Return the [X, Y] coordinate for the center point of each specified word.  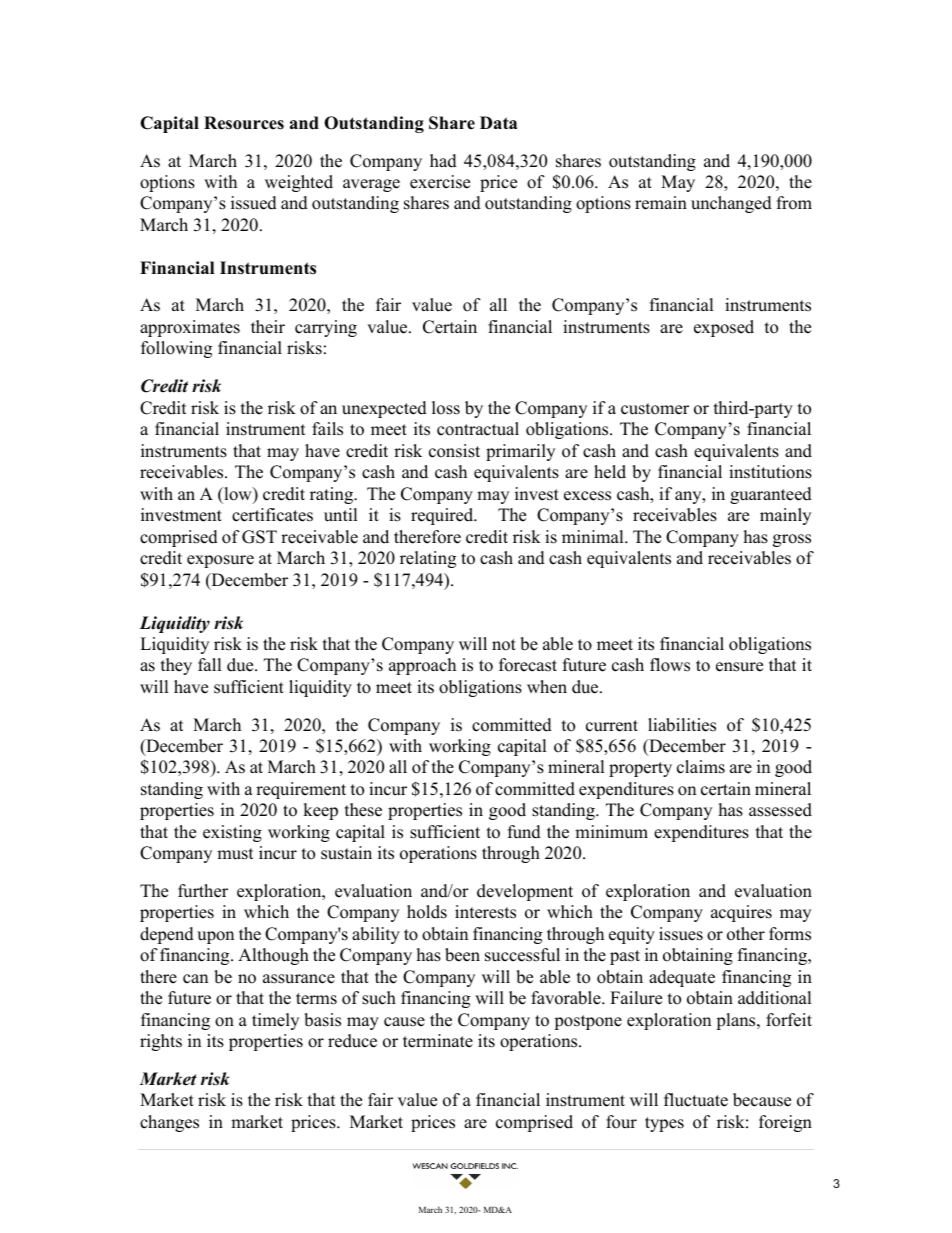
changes [169, 1123]
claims [701, 767]
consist [454, 451]
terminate [438, 1041]
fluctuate [696, 1100]
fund [524, 832]
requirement [301, 790]
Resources [244, 123]
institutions [770, 472]
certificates [272, 515]
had [443, 161]
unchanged [731, 204]
